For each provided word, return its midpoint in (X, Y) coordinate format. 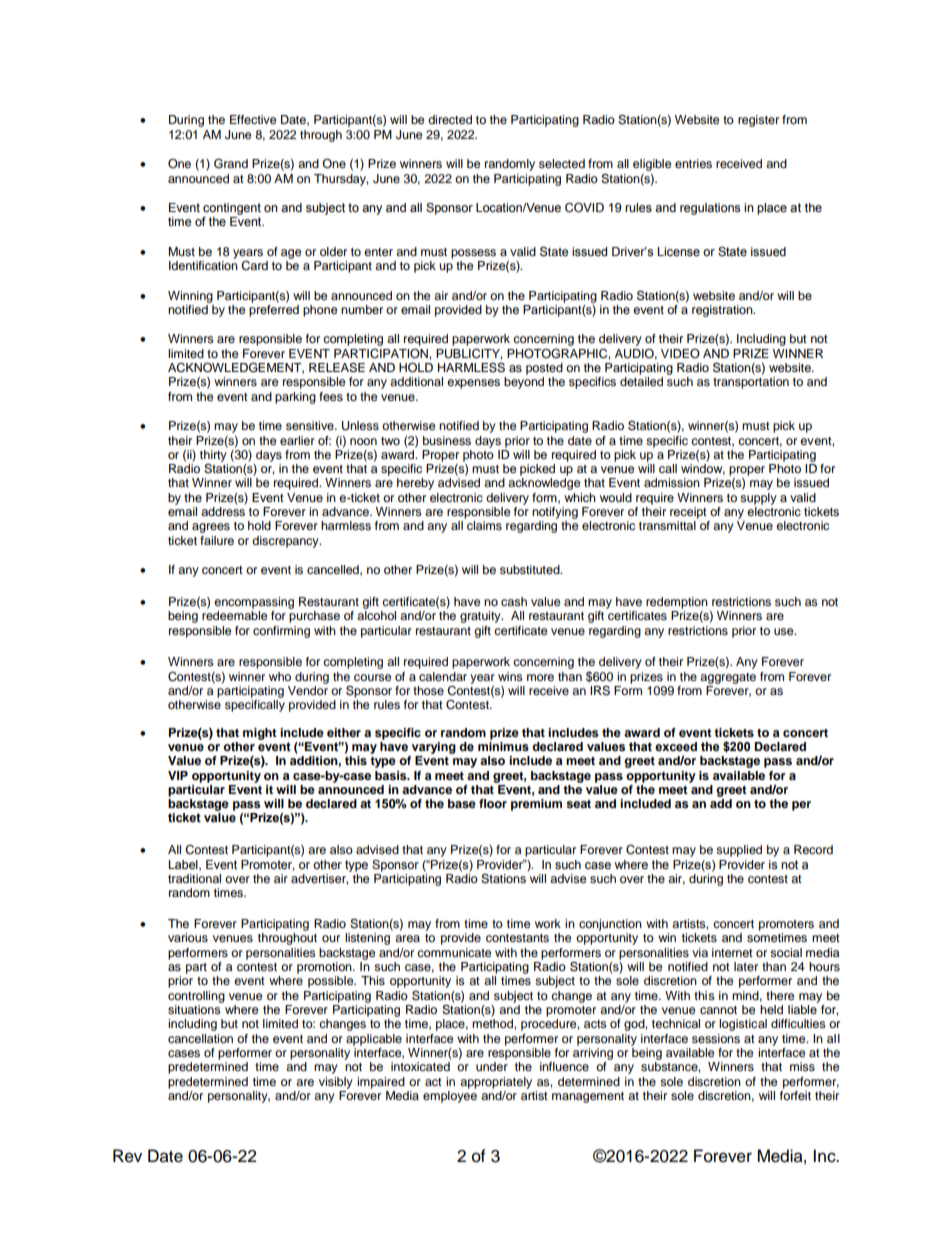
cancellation (200, 1038)
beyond (524, 383)
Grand (231, 163)
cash (514, 601)
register (758, 121)
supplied (739, 851)
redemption (677, 603)
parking (295, 398)
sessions (716, 1038)
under (492, 1066)
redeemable (235, 615)
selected (562, 163)
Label (184, 865)
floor (493, 803)
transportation (751, 383)
